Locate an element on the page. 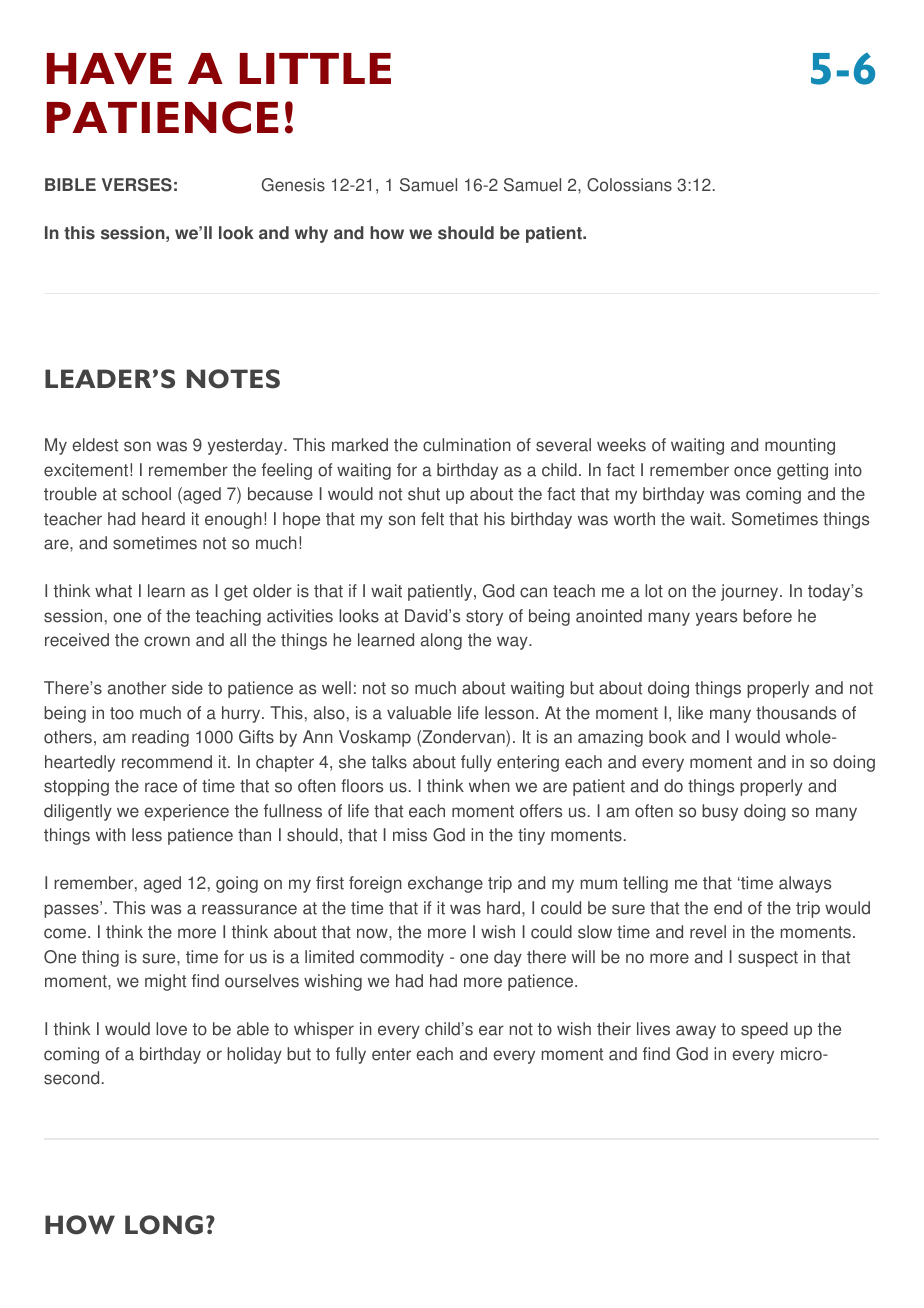 The image size is (924, 1308). HAVE is located at coordinates (109, 69).
